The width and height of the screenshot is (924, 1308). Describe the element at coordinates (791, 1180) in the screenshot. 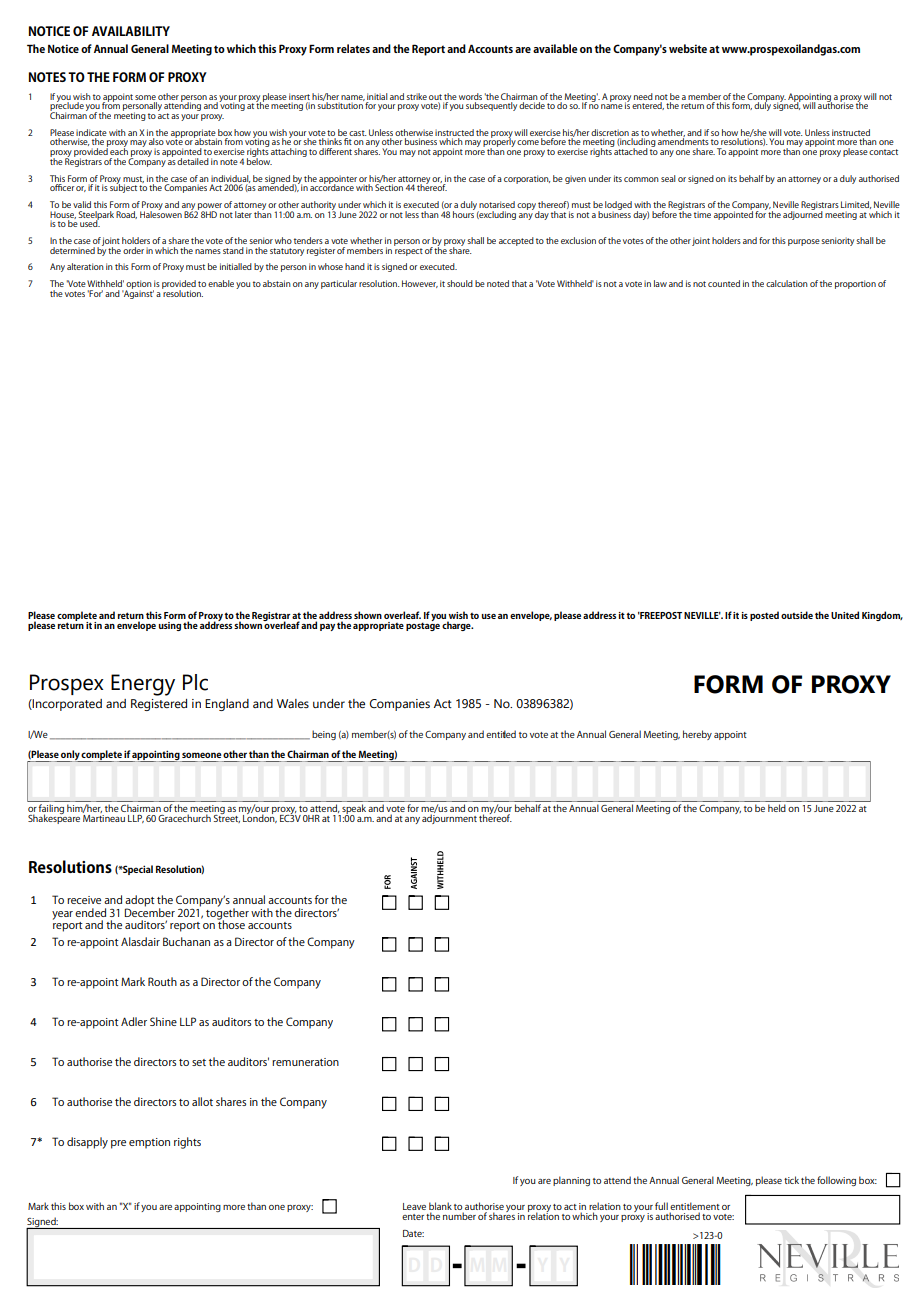

I see `tick` at that location.
